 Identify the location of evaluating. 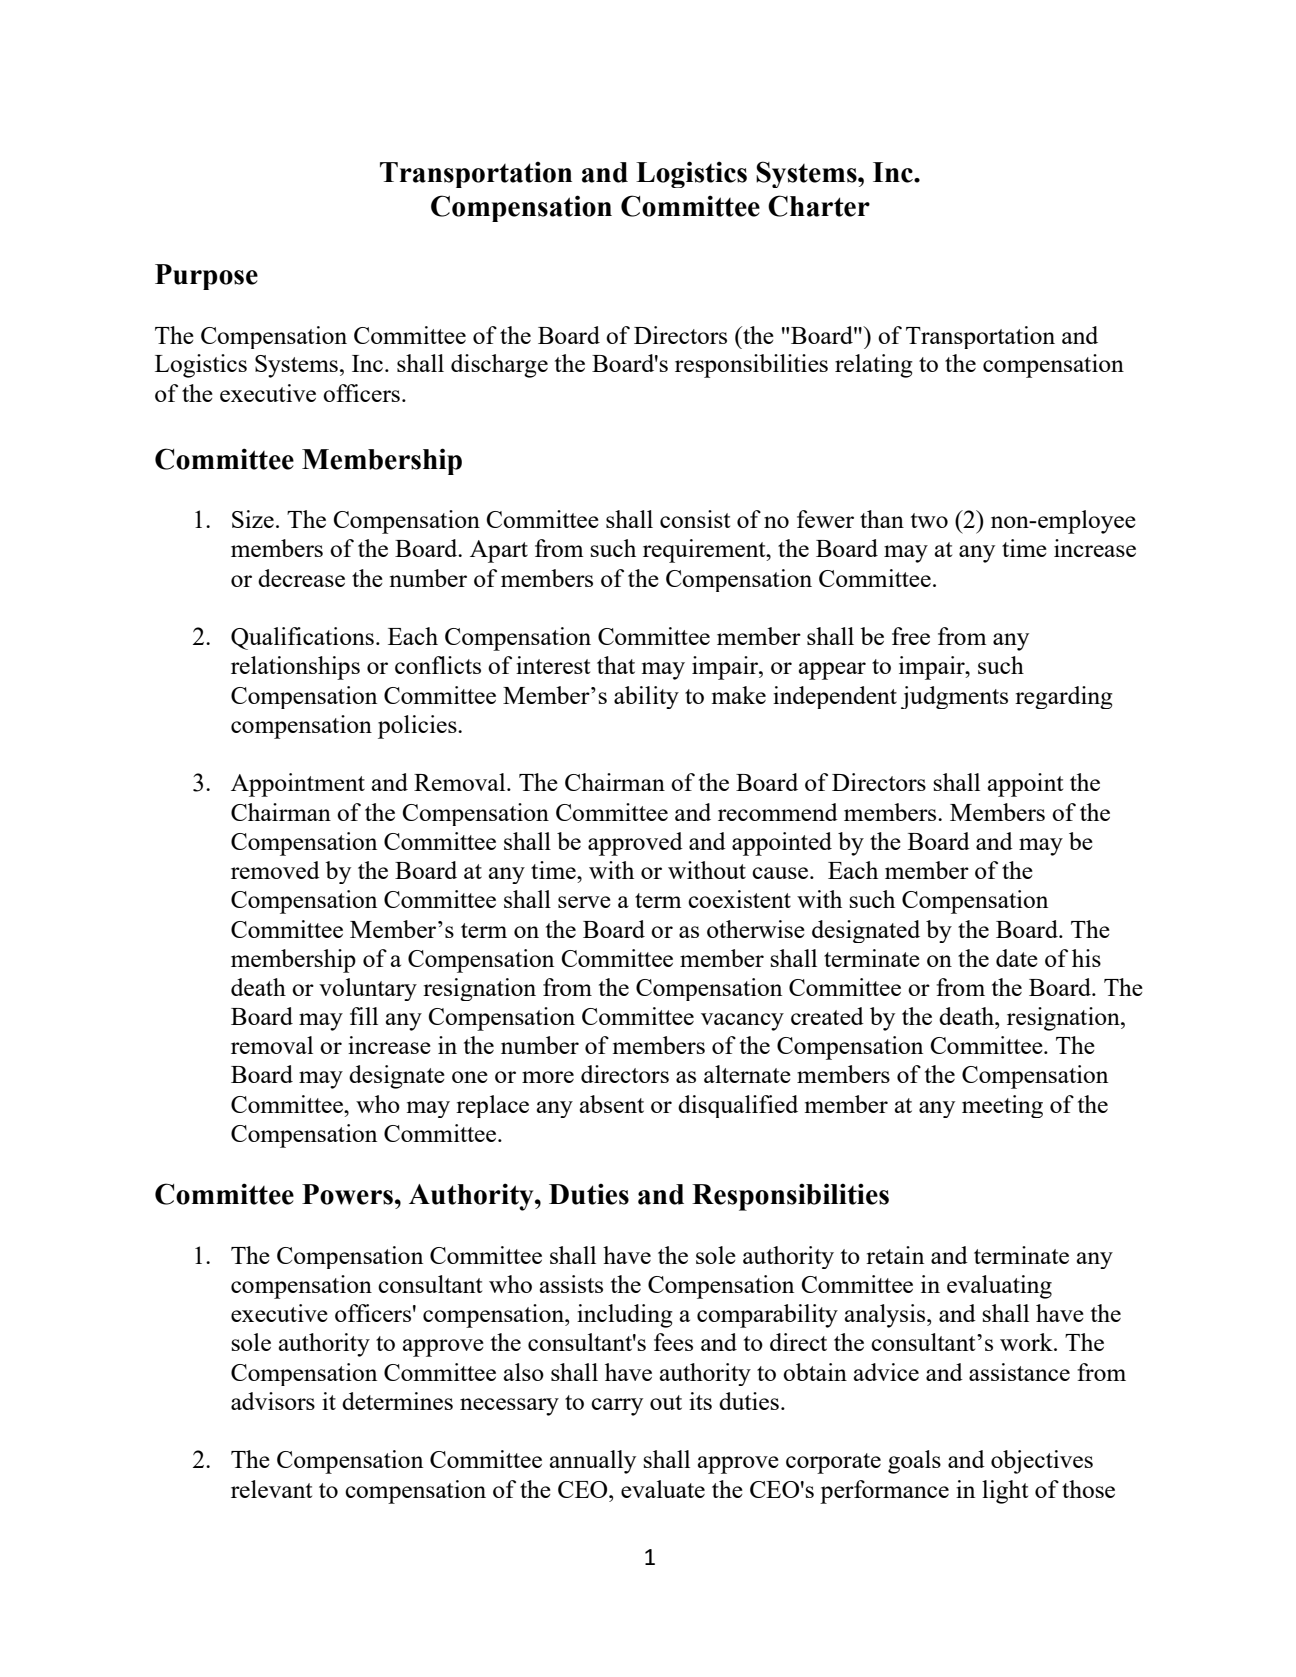
(999, 1287).
